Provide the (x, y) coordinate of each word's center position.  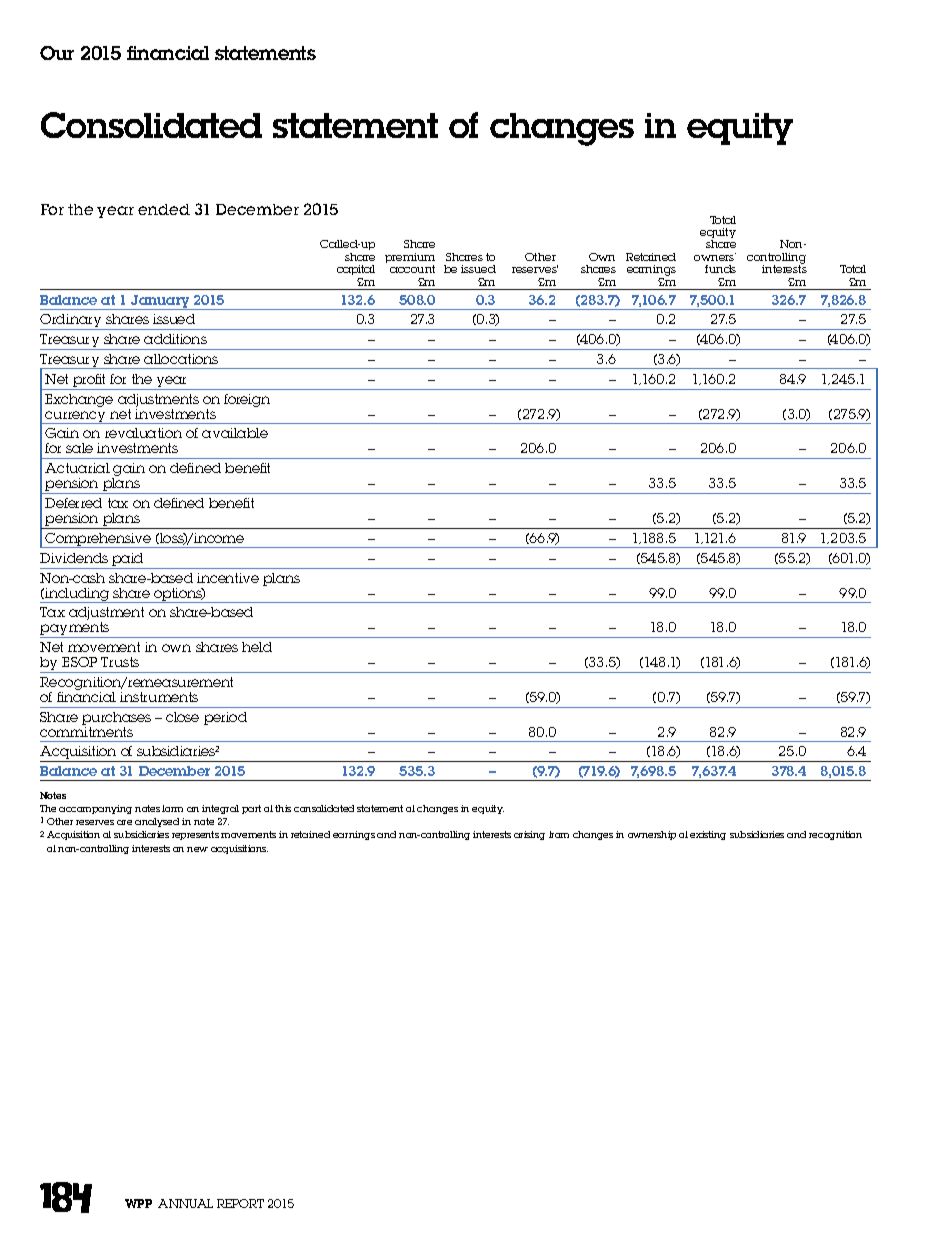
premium (410, 259)
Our (57, 53)
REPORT (240, 1203)
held (257, 647)
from (559, 834)
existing (708, 835)
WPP (138, 1203)
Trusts (120, 662)
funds (720, 269)
